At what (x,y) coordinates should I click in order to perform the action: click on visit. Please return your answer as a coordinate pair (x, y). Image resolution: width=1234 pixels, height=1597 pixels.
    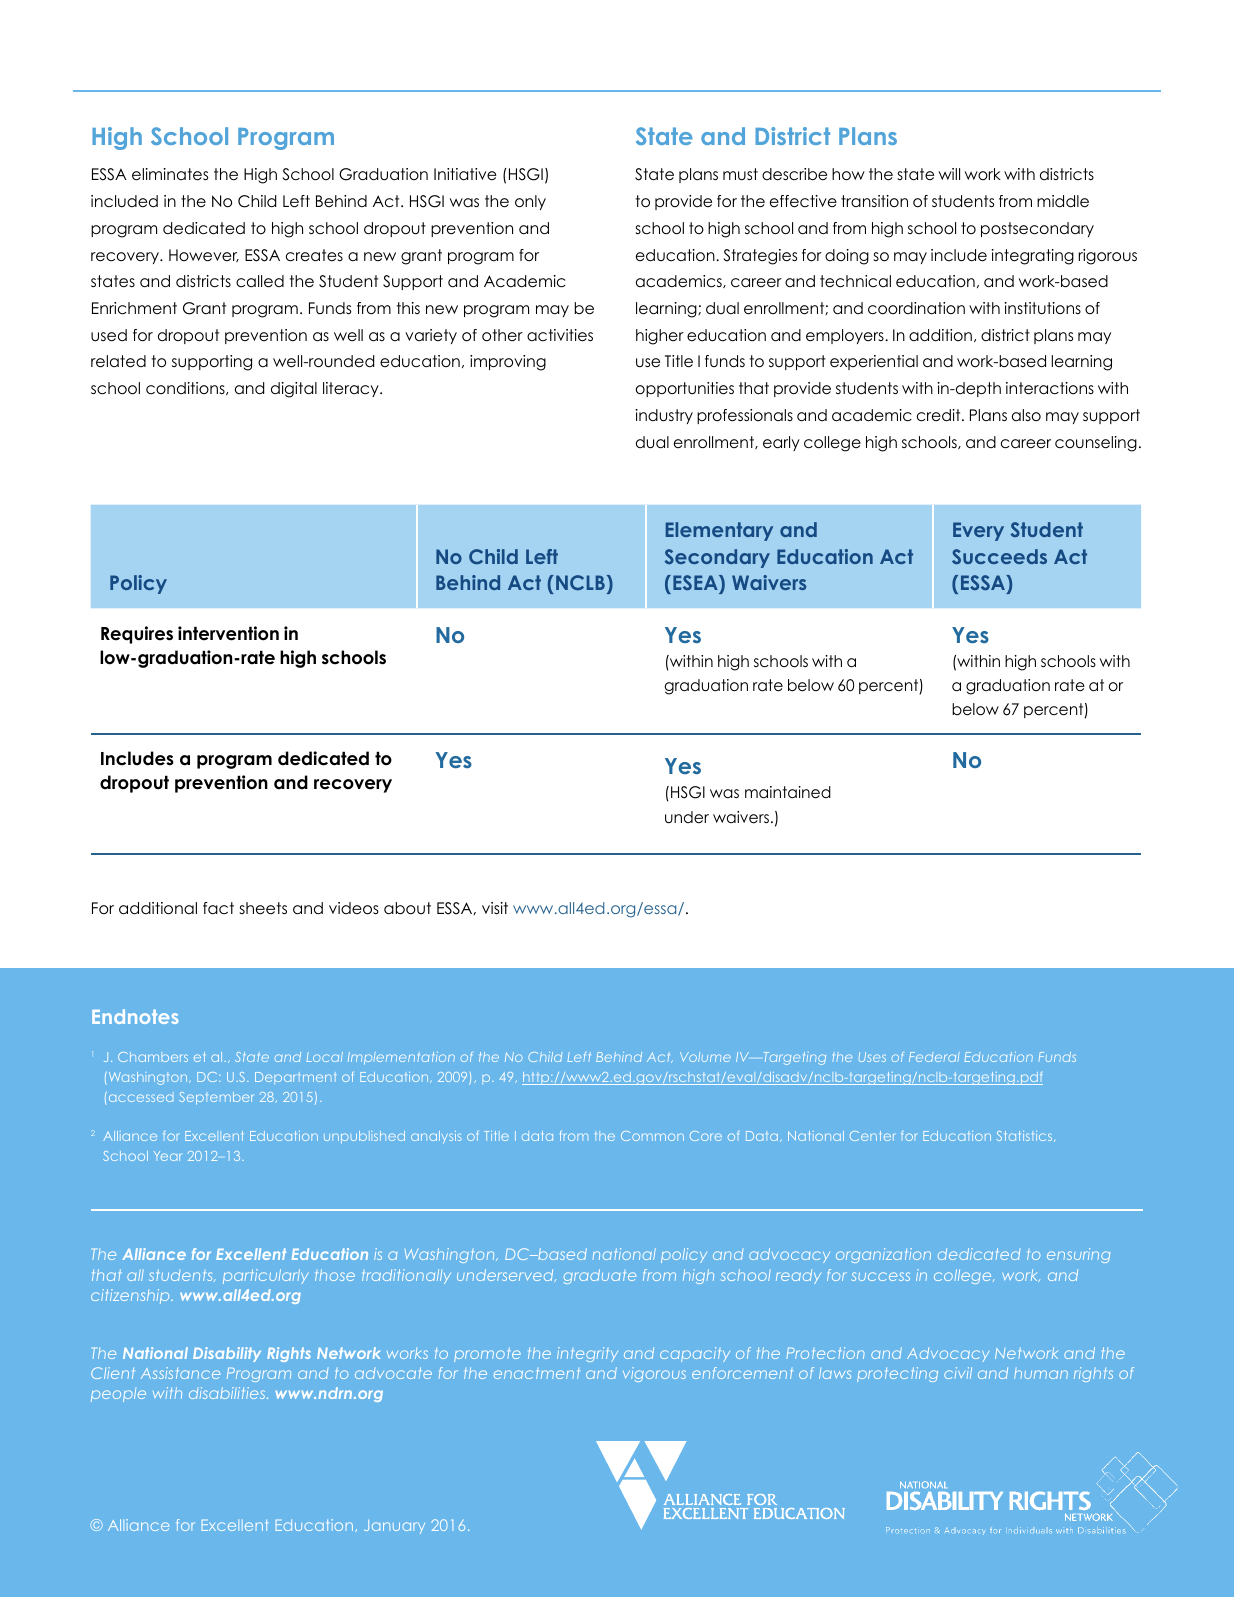
    Looking at the image, I should click on (495, 908).
